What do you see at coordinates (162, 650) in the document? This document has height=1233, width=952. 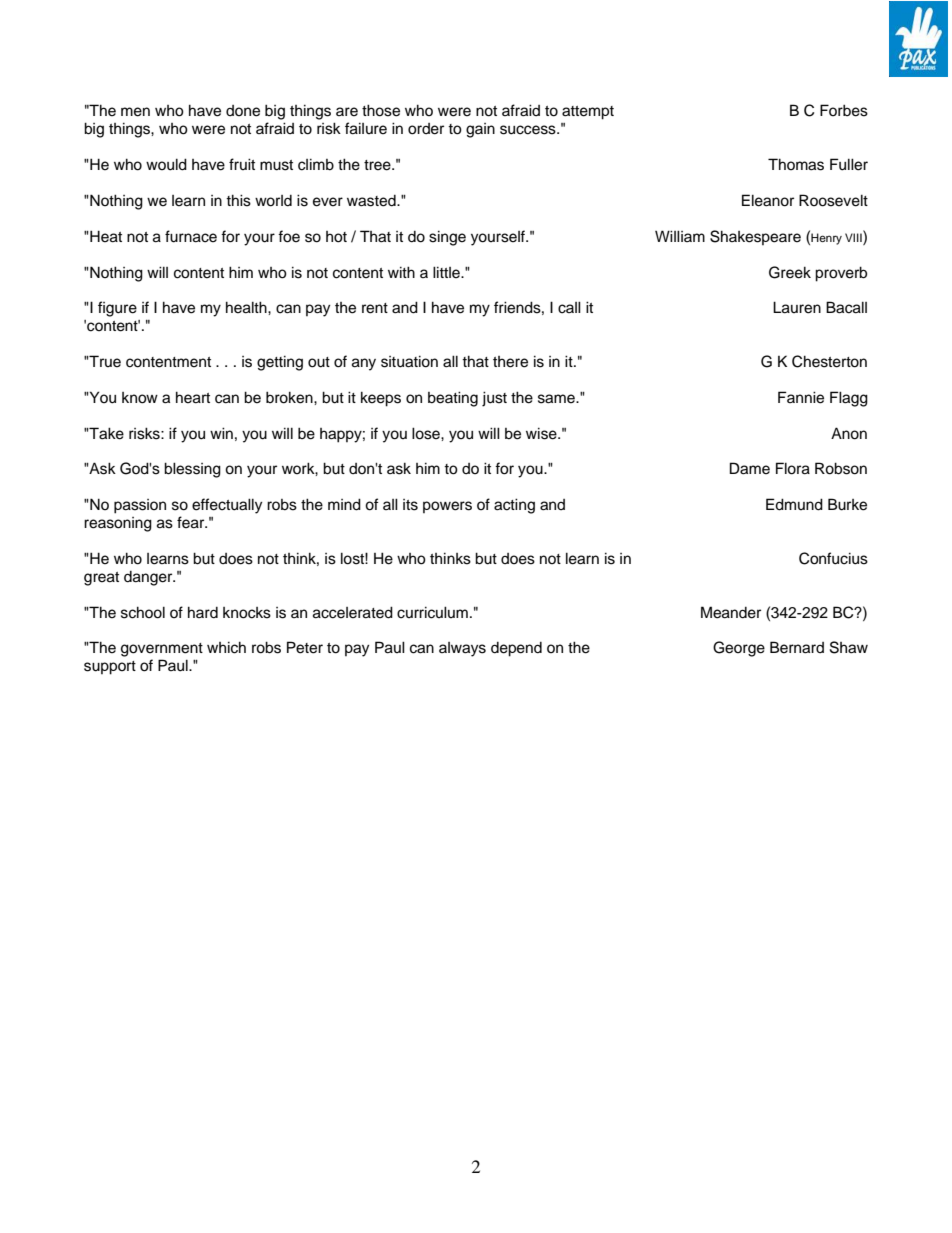 I see `government` at bounding box center [162, 650].
